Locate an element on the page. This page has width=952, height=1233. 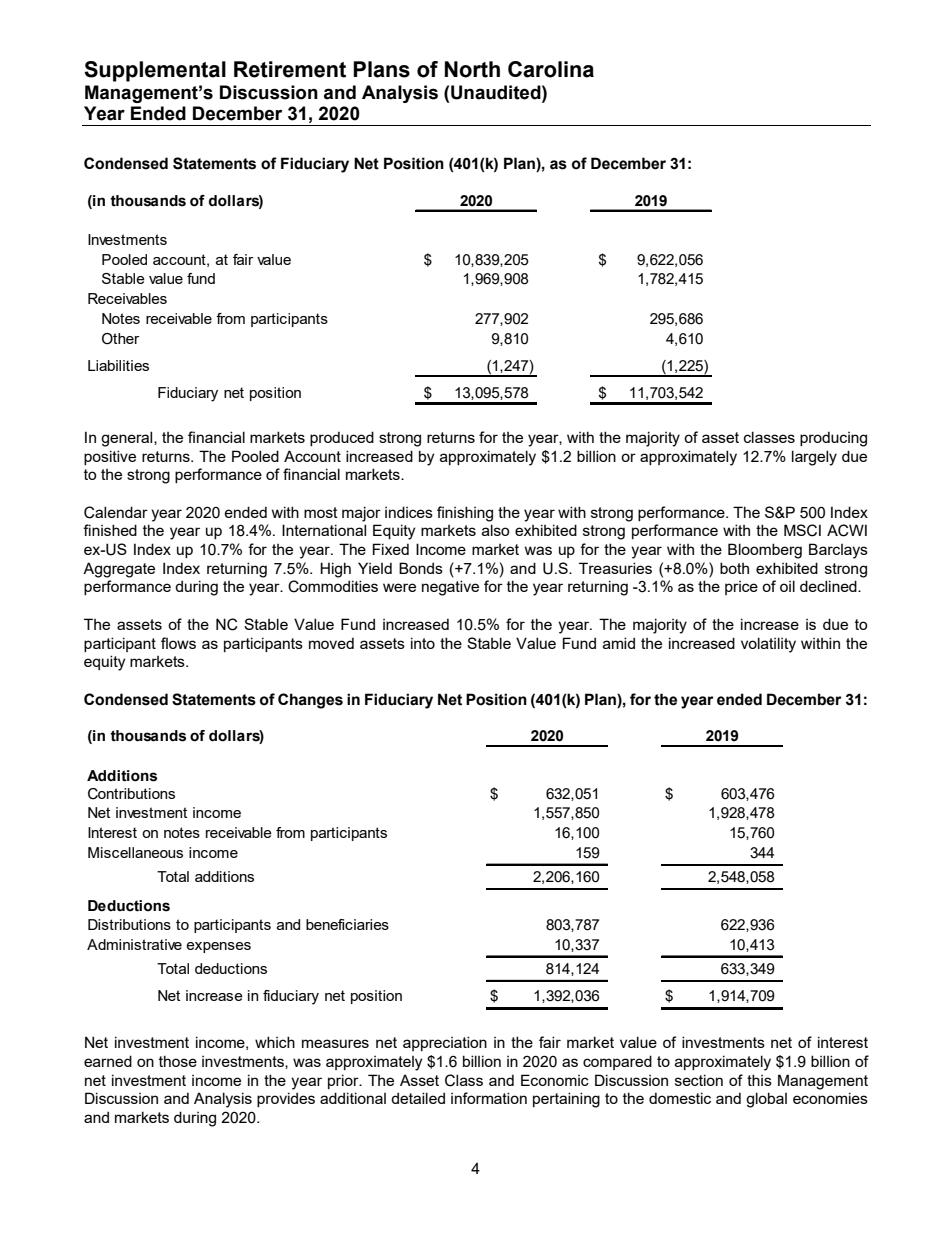
those is located at coordinates (178, 1061).
